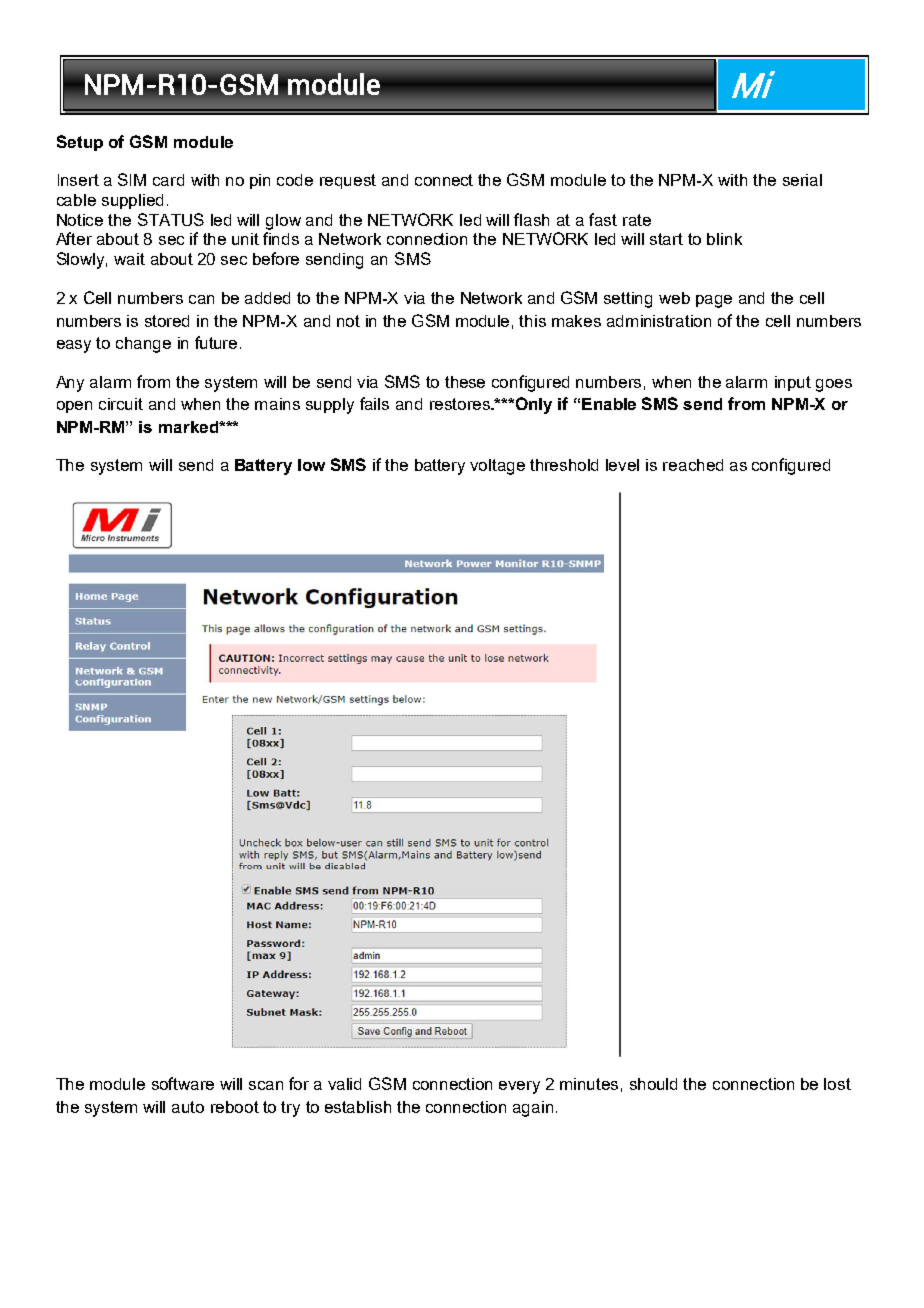 Image resolution: width=924 pixels, height=1308 pixels. Describe the element at coordinates (653, 1084) in the document. I see `should` at that location.
